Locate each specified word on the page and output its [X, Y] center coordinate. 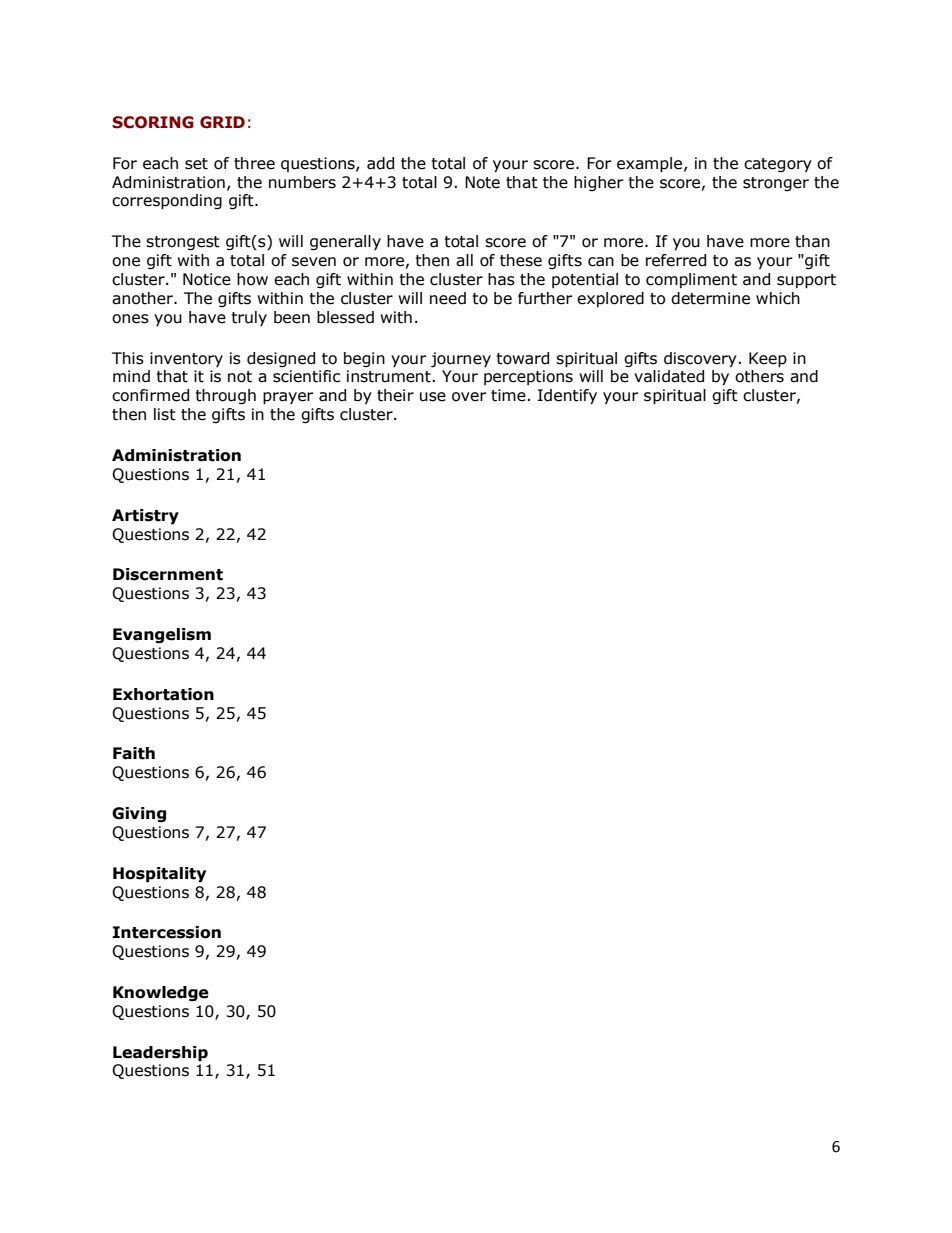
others [759, 376]
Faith [134, 753]
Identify [567, 397]
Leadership [160, 1054]
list [165, 414]
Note [482, 182]
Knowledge [161, 994]
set [196, 164]
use [433, 397]
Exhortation [163, 694]
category [778, 165]
